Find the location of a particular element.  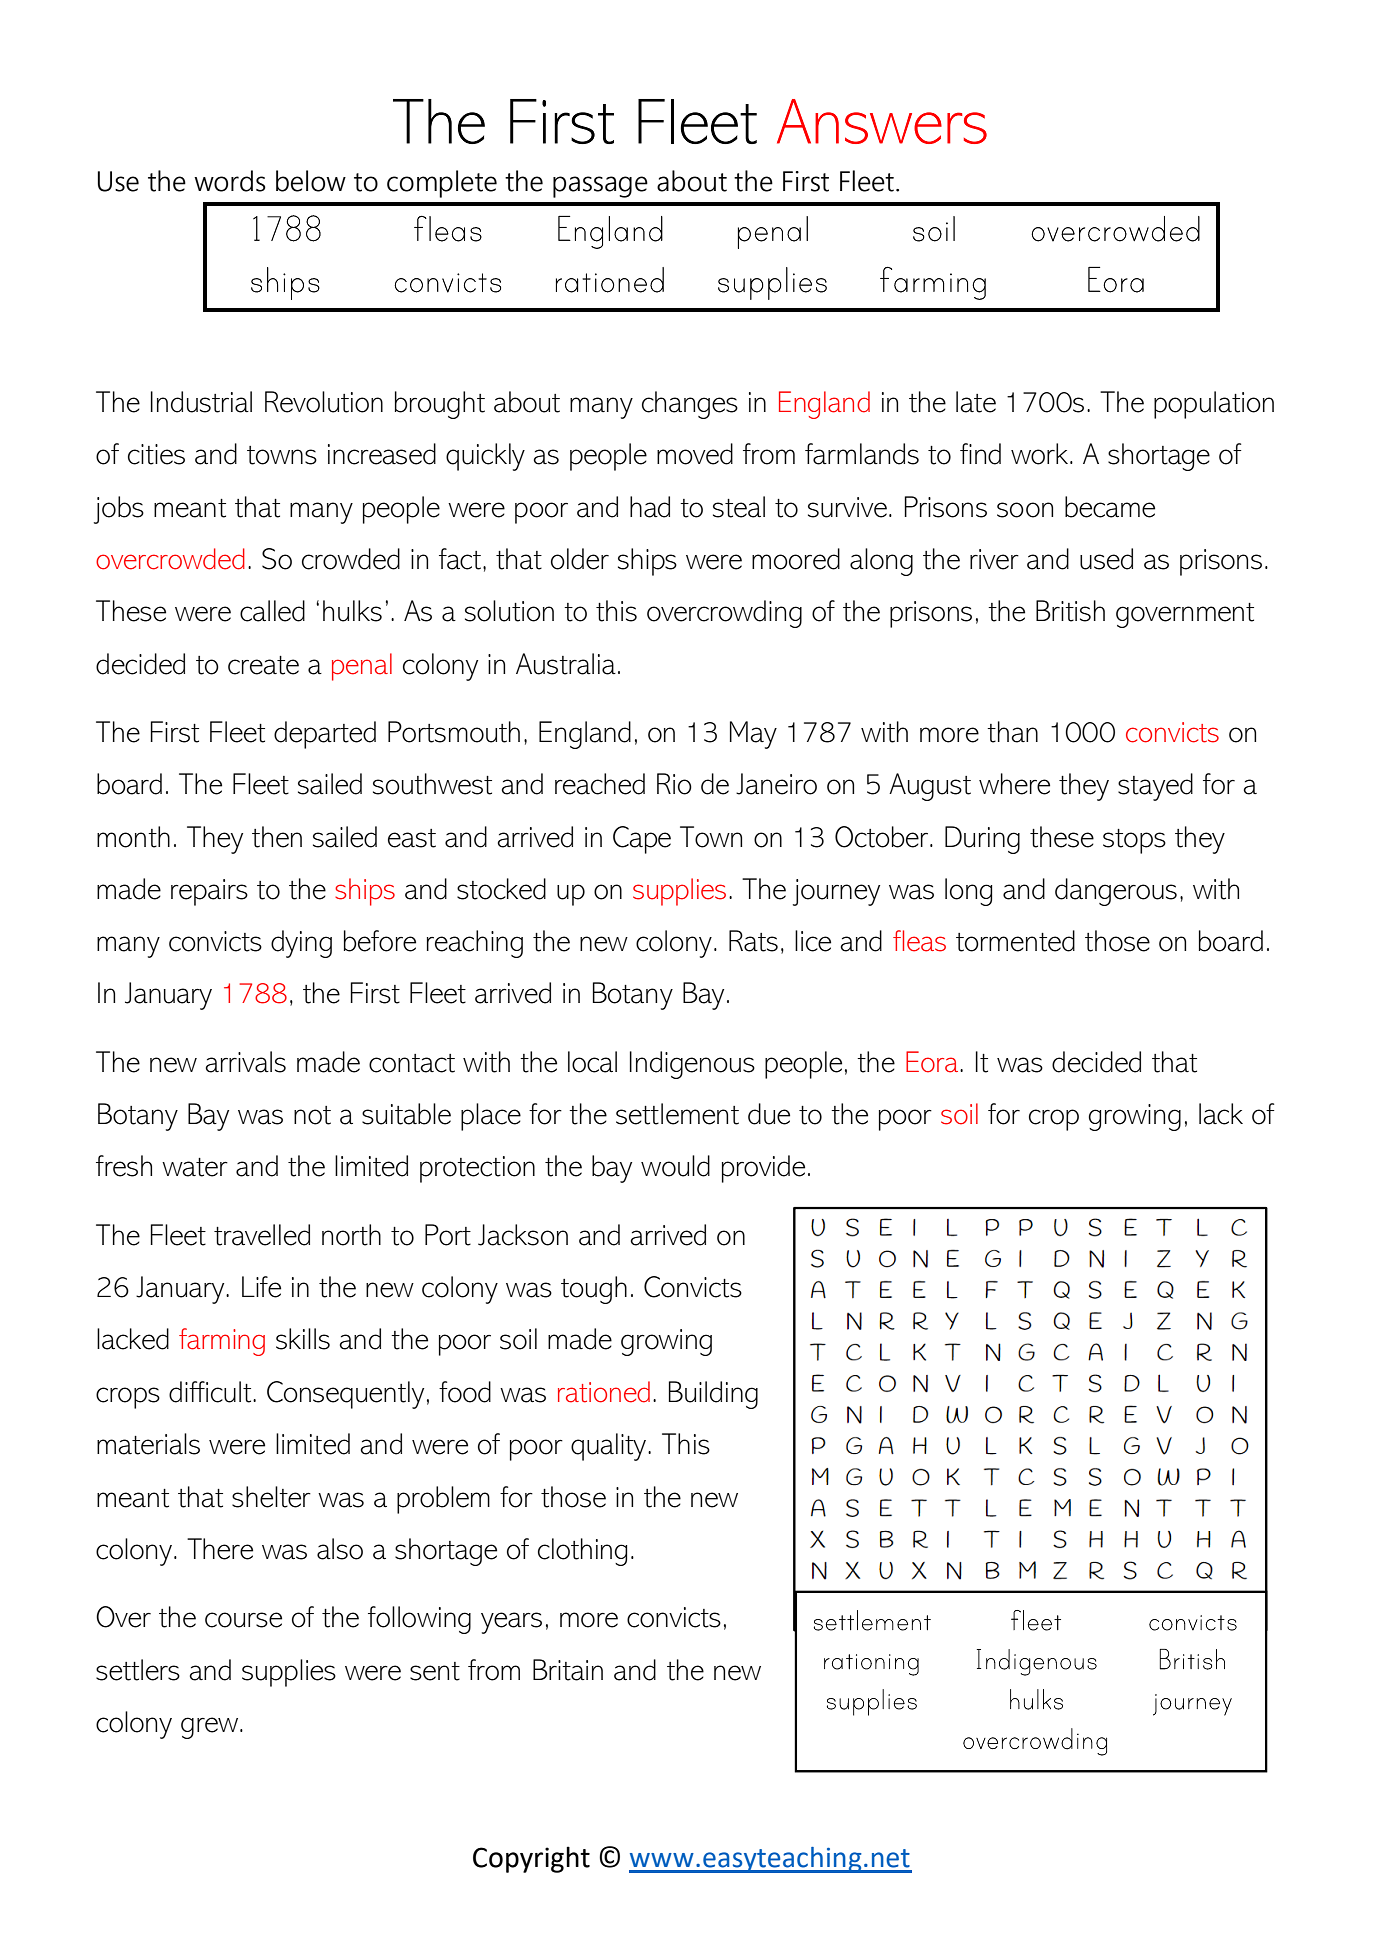

Life is located at coordinates (261, 1287).
